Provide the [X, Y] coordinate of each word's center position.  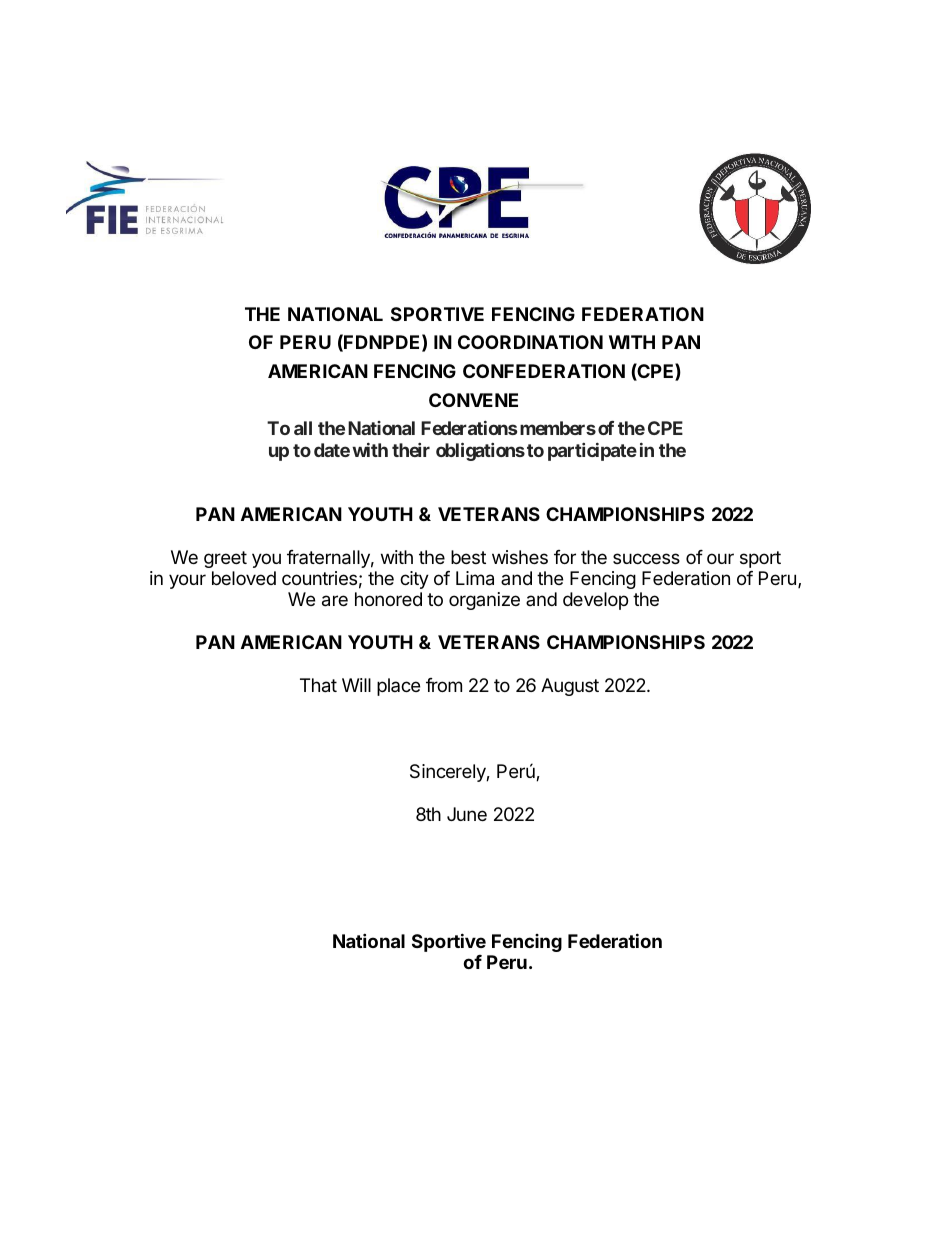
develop [595, 601]
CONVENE [473, 400]
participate [592, 452]
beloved [244, 578]
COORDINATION [530, 342]
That [318, 685]
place [398, 687]
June [467, 814]
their [411, 450]
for [565, 557]
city [414, 580]
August [570, 687]
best [468, 557]
